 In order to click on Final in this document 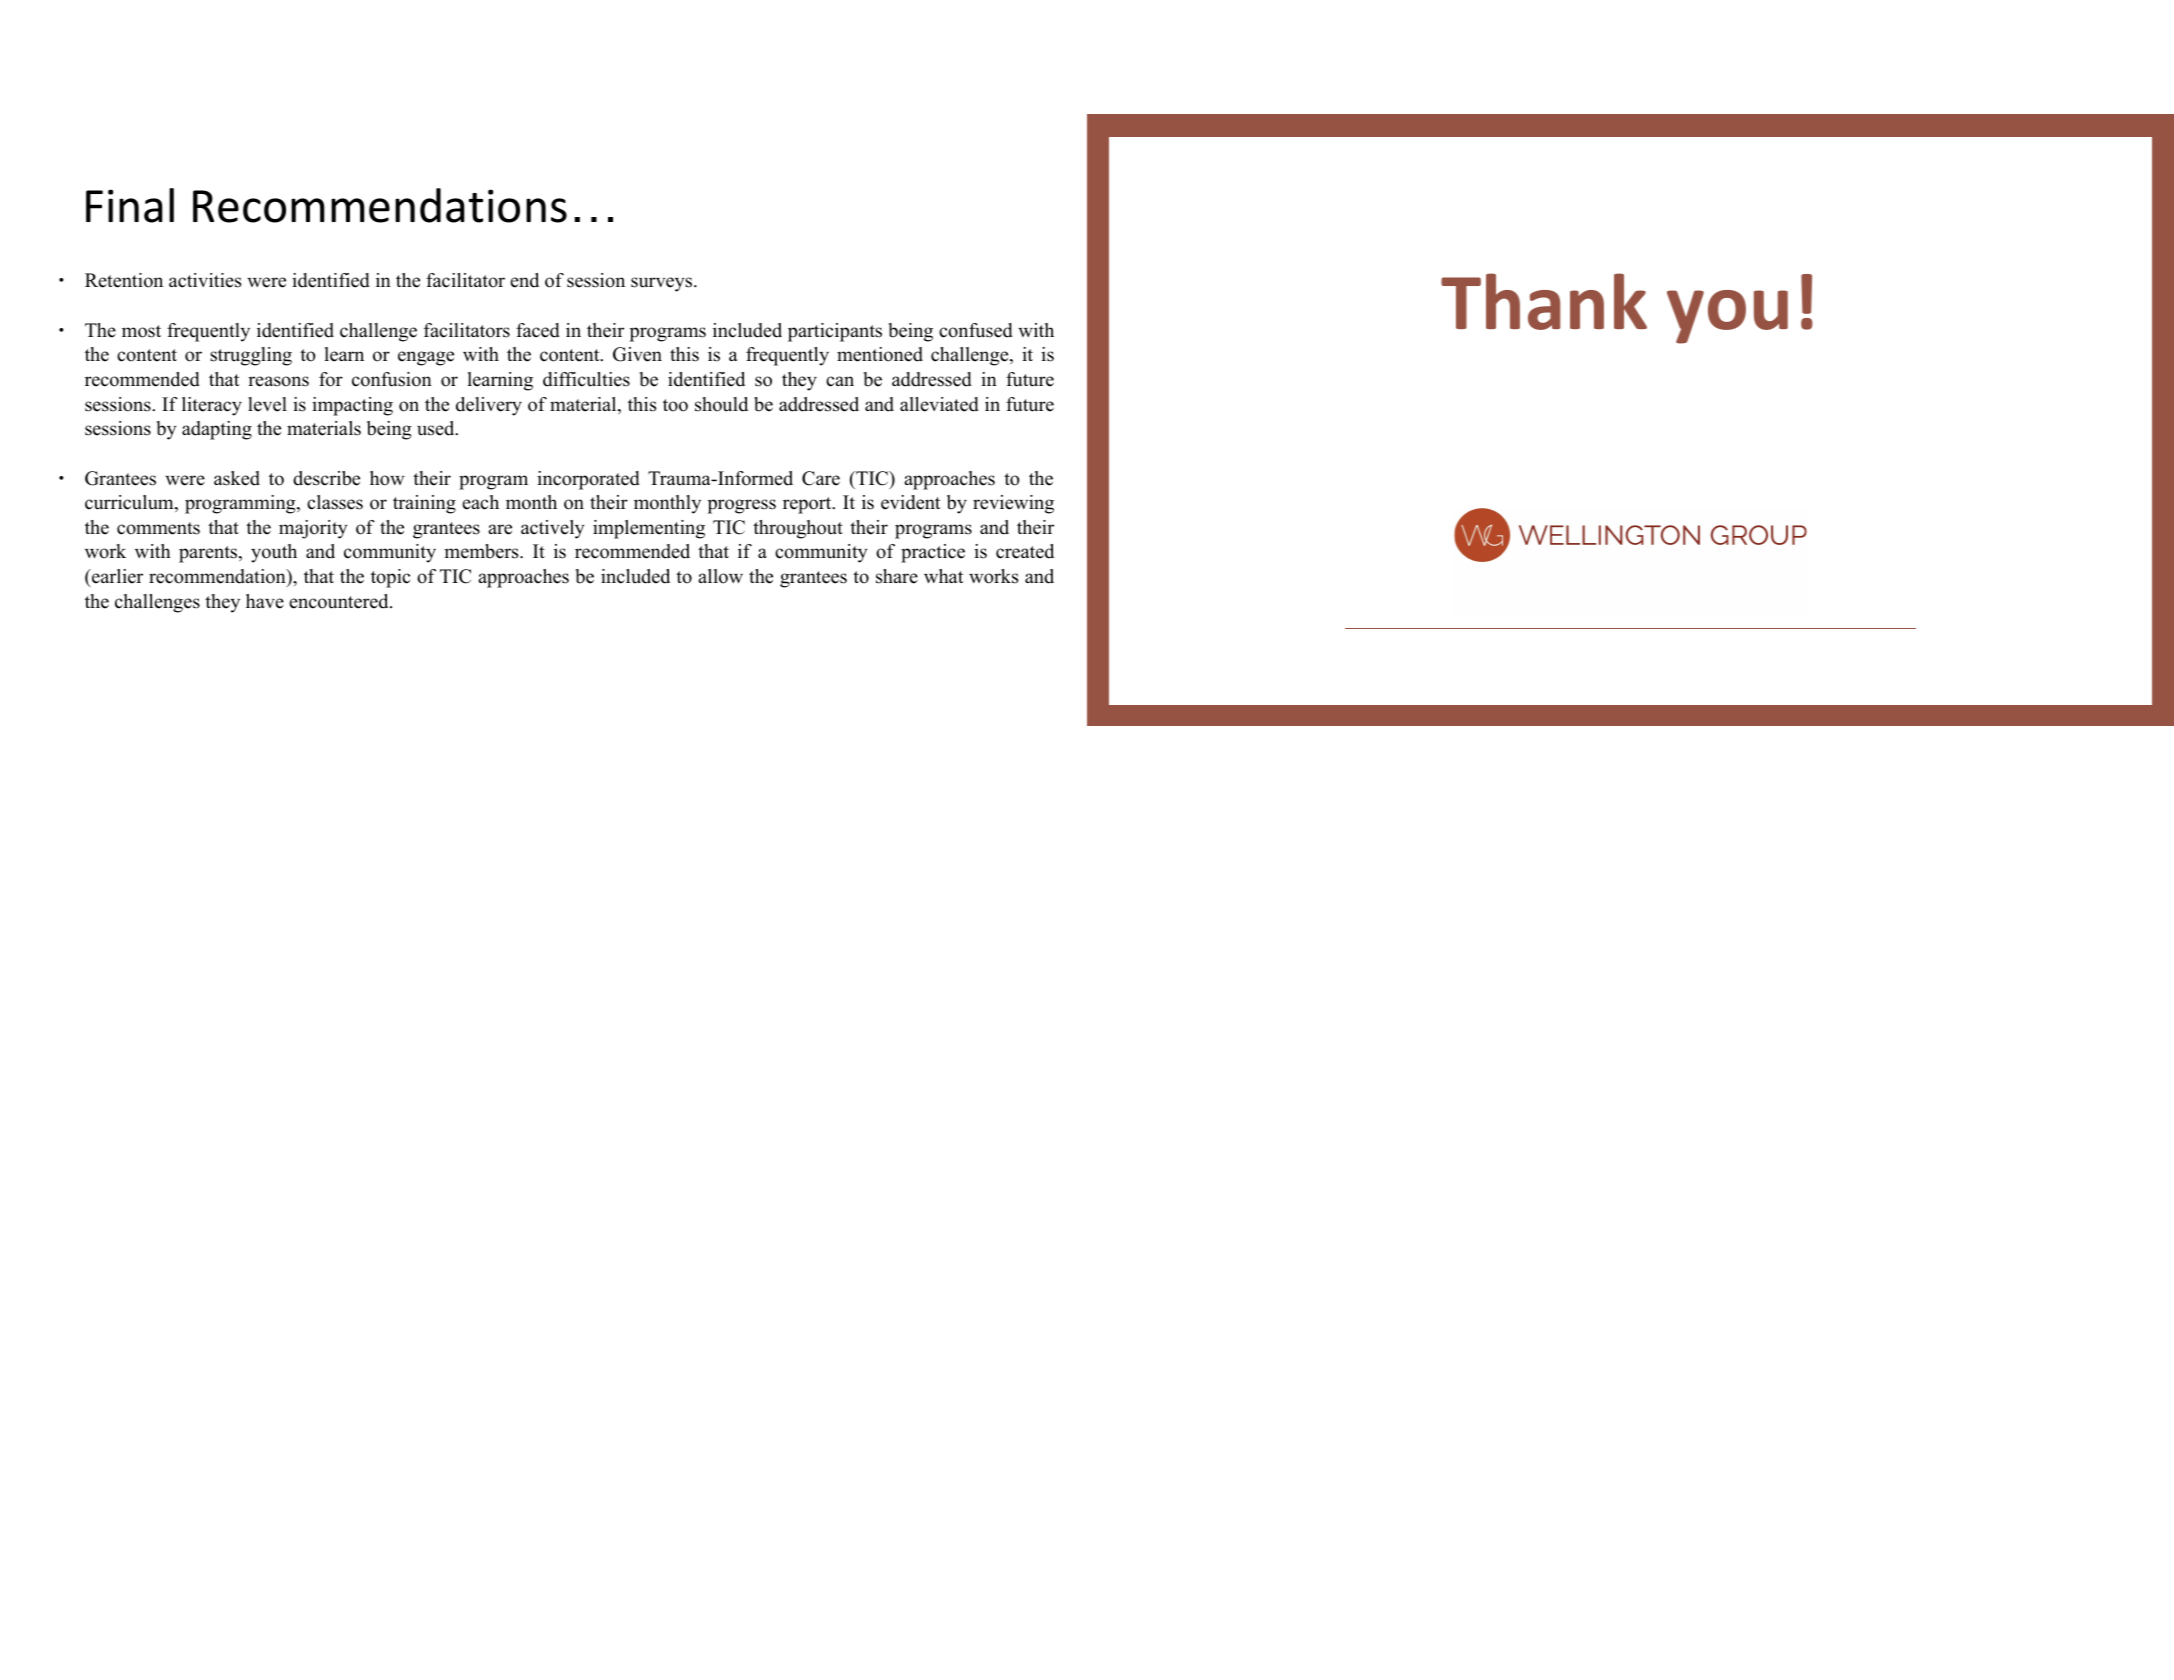, I will do `click(130, 205)`.
